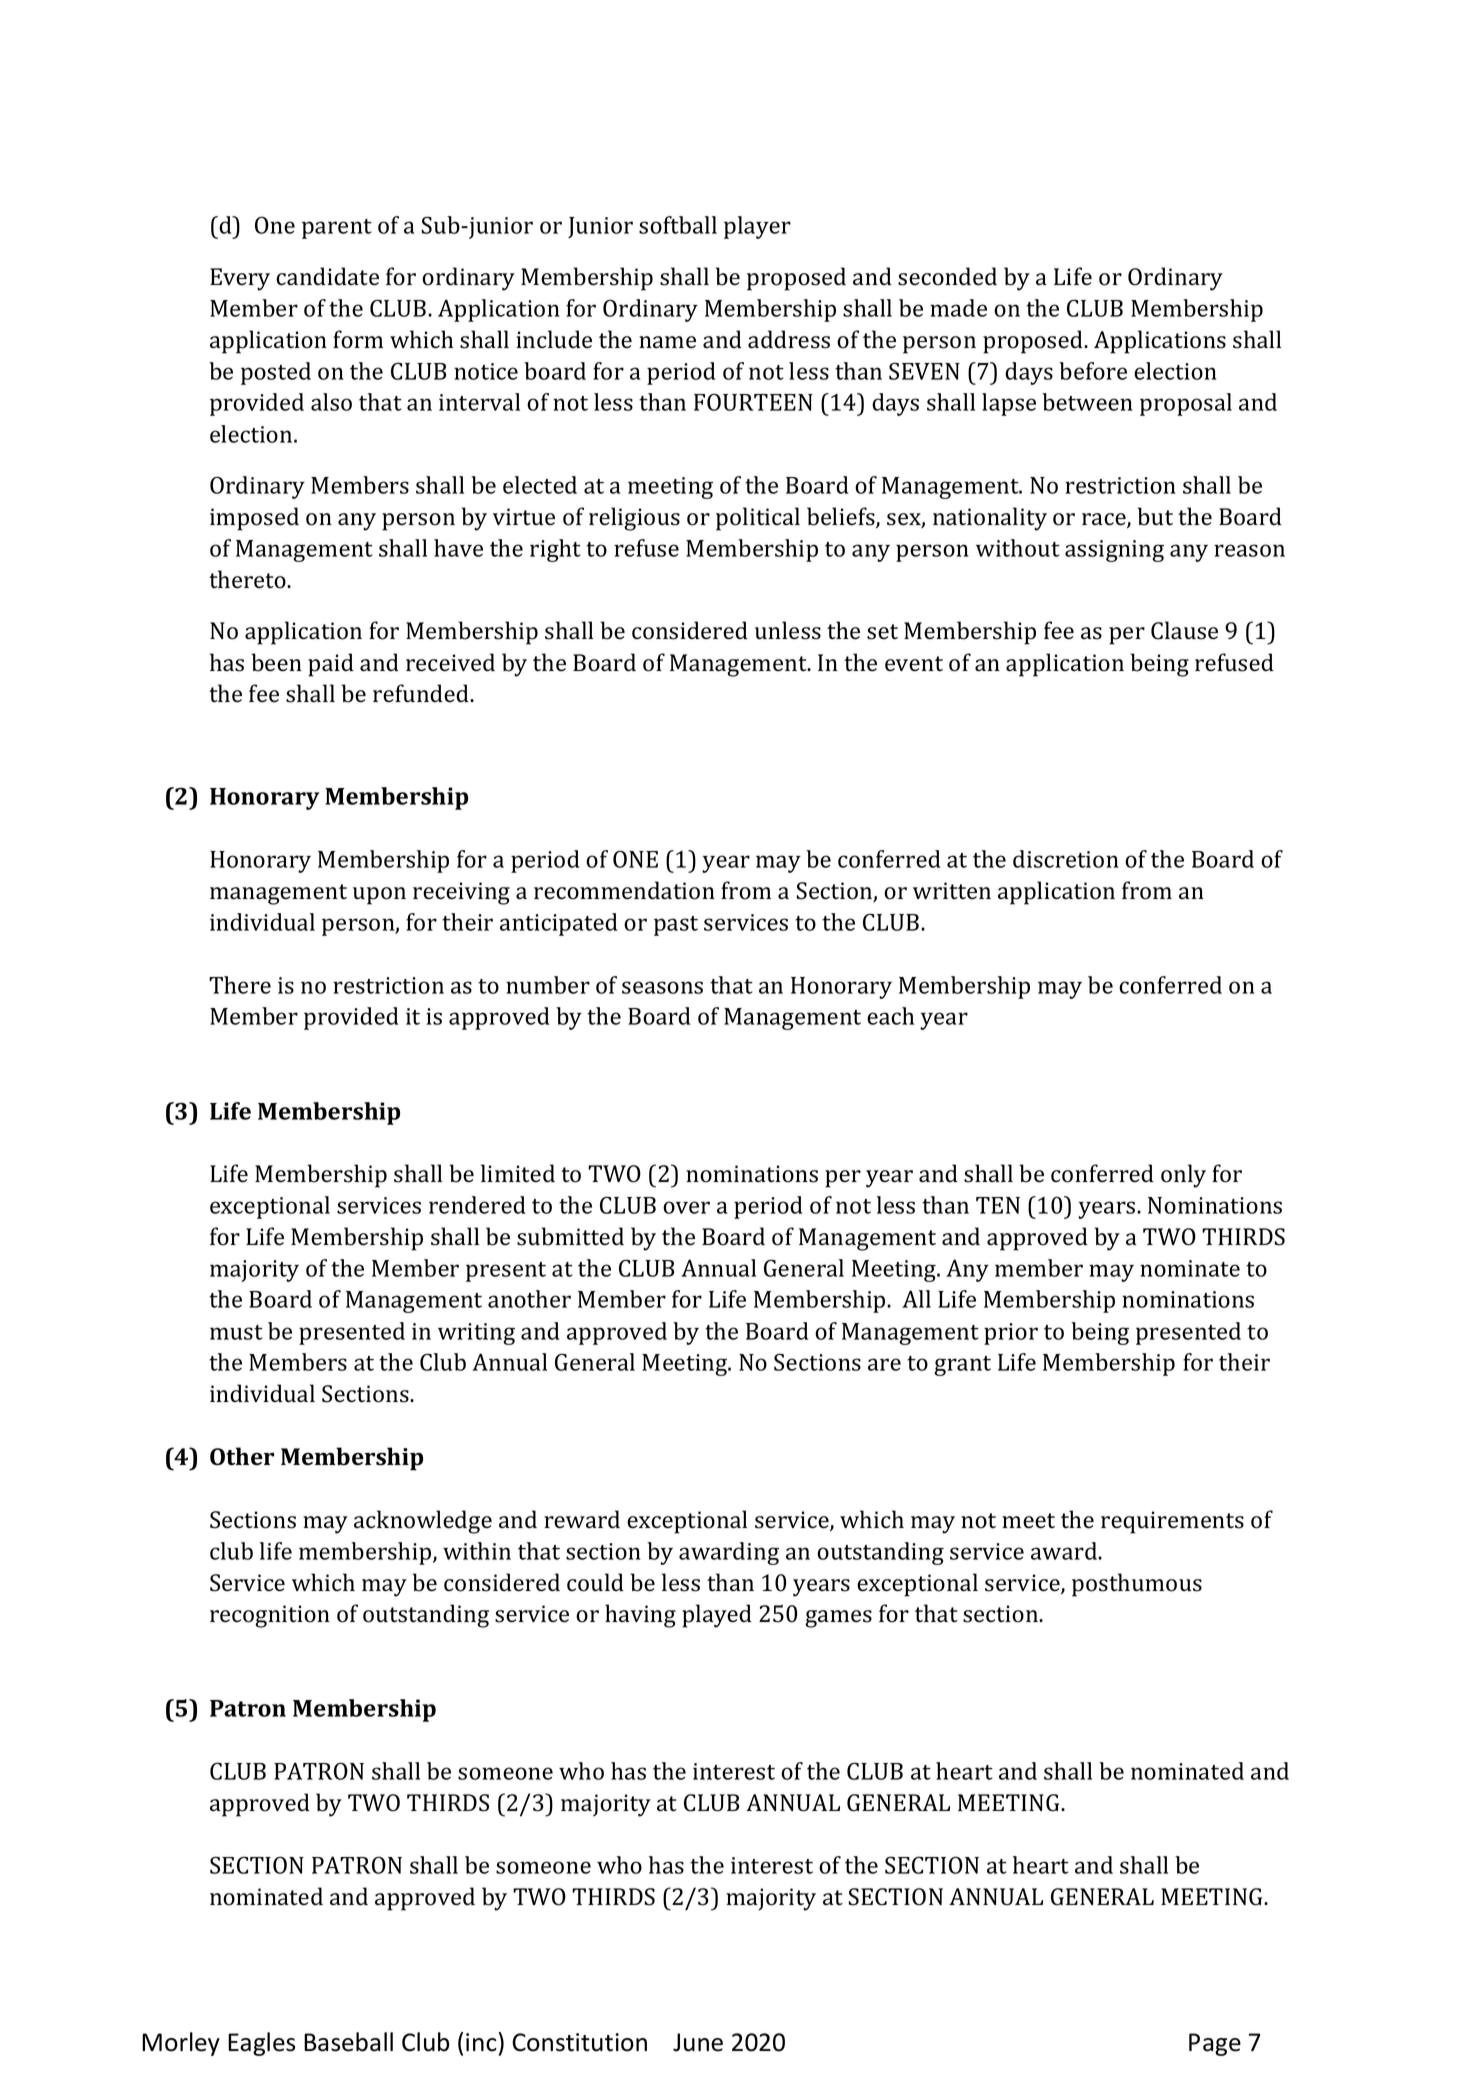 This screenshot has width=1479, height=2092. I want to click on Baseball, so click(348, 2042).
